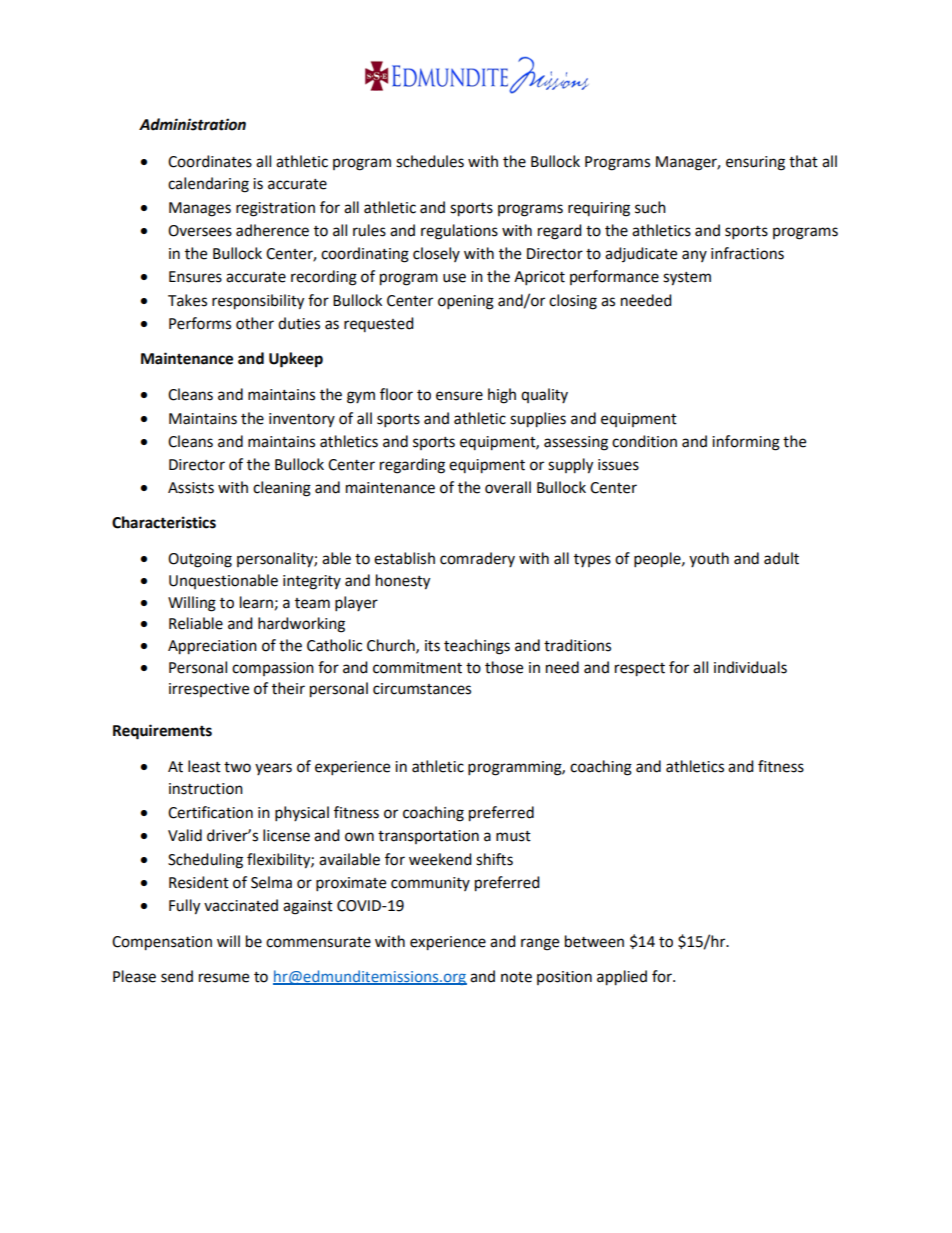 The image size is (952, 1233). I want to click on note, so click(516, 977).
